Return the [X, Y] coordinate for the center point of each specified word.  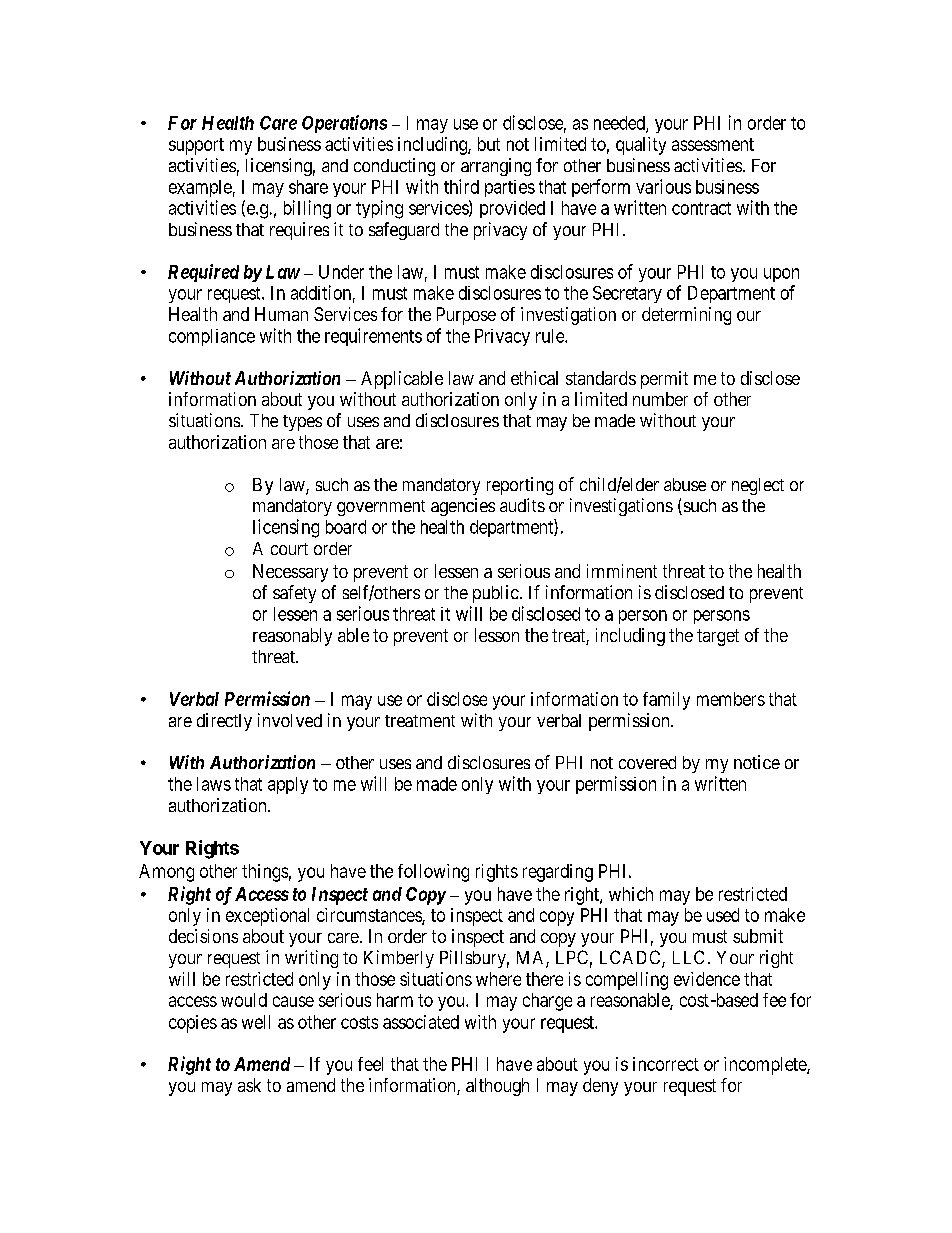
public [496, 594]
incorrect [666, 1064]
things [265, 873]
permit [664, 380]
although [497, 1087]
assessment [713, 144]
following [433, 873]
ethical [534, 378]
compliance [212, 337]
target [718, 637]
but [489, 144]
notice [757, 762]
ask [249, 1085]
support [196, 146]
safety [294, 594]
